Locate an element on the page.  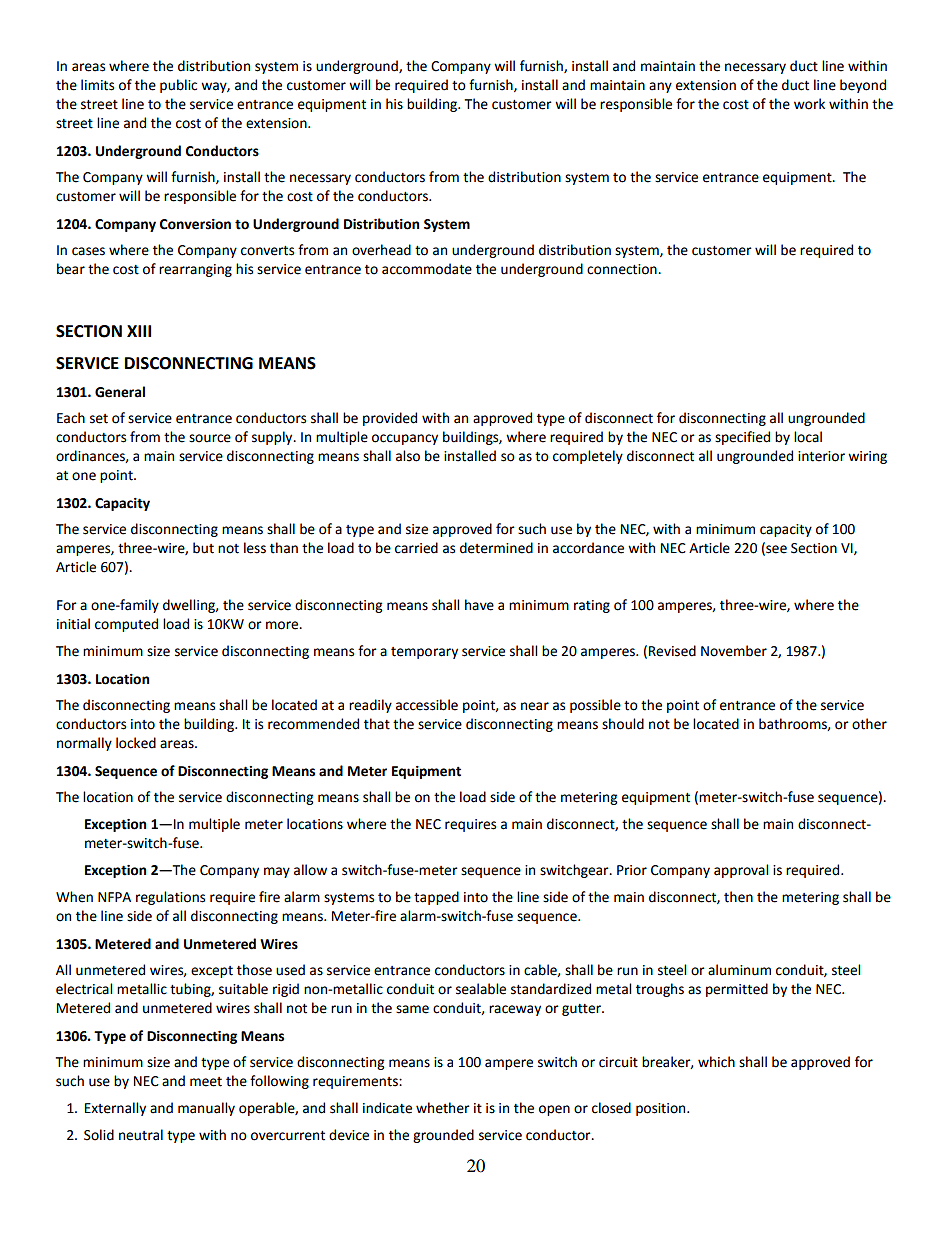
overhead is located at coordinates (381, 250).
